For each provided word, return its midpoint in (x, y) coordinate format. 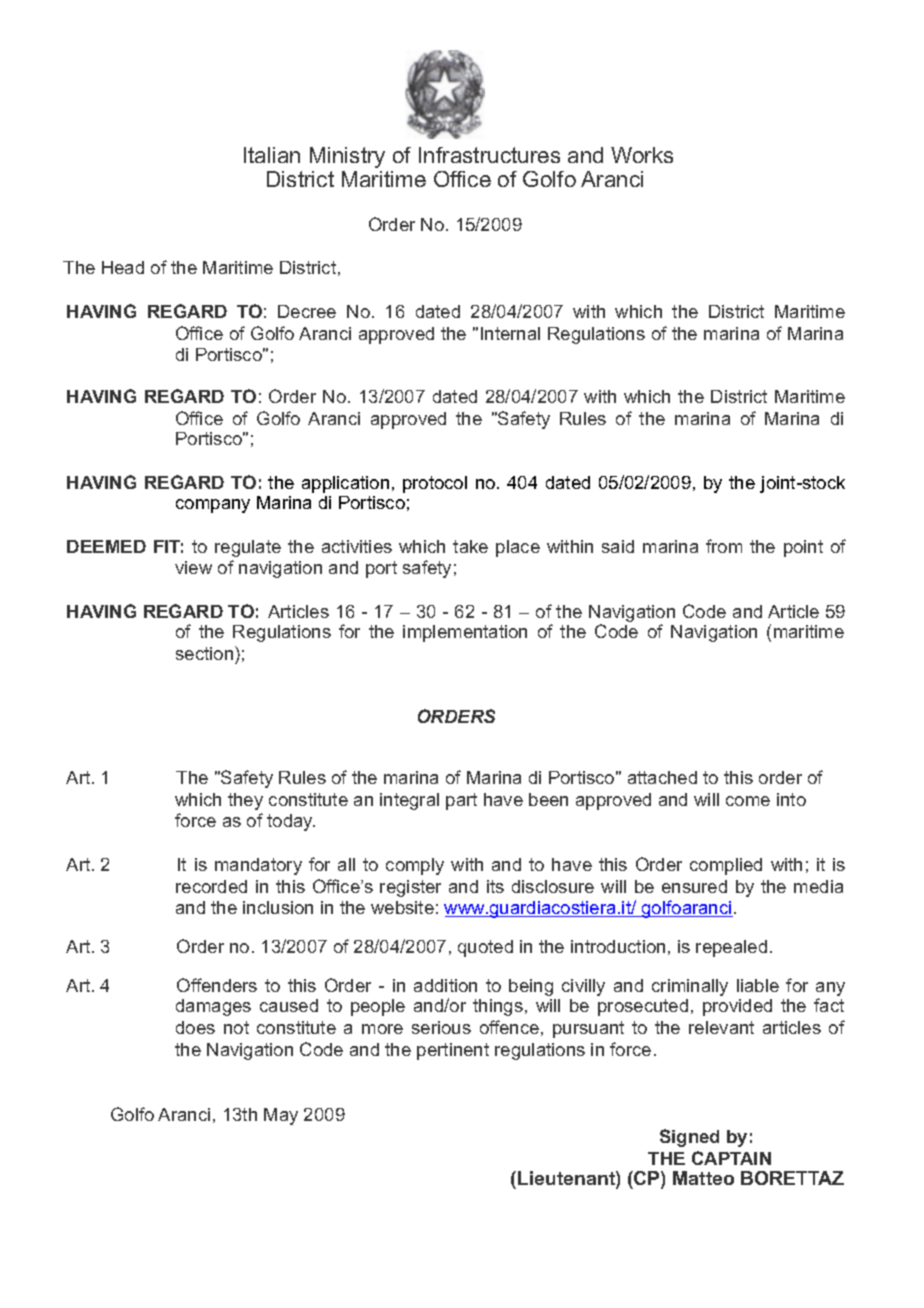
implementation (465, 633)
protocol (435, 484)
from (724, 546)
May (281, 1116)
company (213, 506)
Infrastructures (489, 155)
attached (662, 777)
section (206, 653)
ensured (694, 886)
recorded (211, 886)
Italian (272, 155)
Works (642, 155)
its (495, 886)
